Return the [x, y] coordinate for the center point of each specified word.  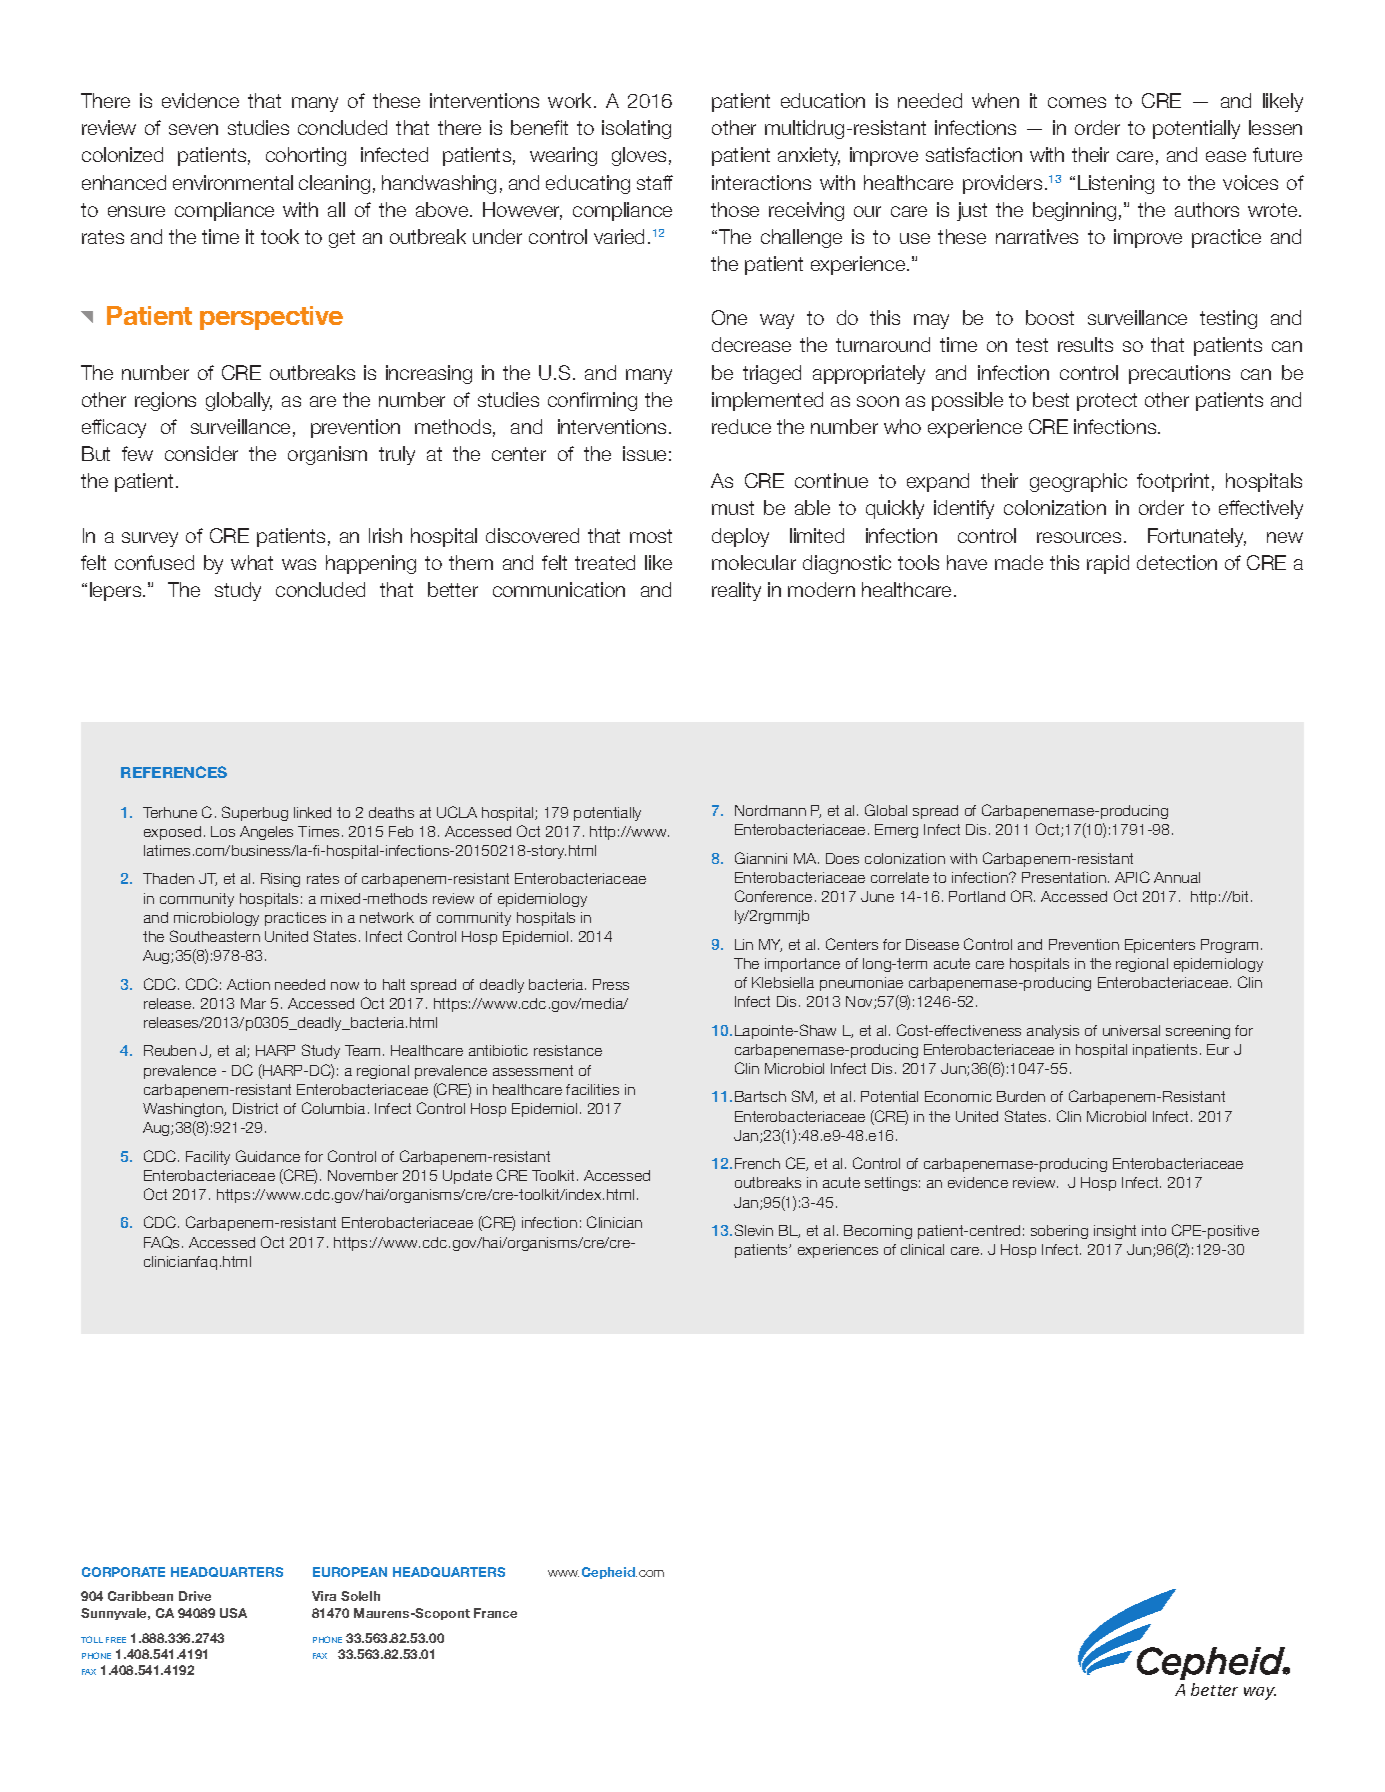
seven [193, 129]
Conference [773, 896]
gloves [639, 156]
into [1154, 1230]
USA [233, 1613]
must [733, 508]
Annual [1177, 877]
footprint [1173, 482]
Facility [208, 1158]
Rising [280, 880]
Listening [1116, 184]
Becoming [878, 1232]
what [252, 562]
